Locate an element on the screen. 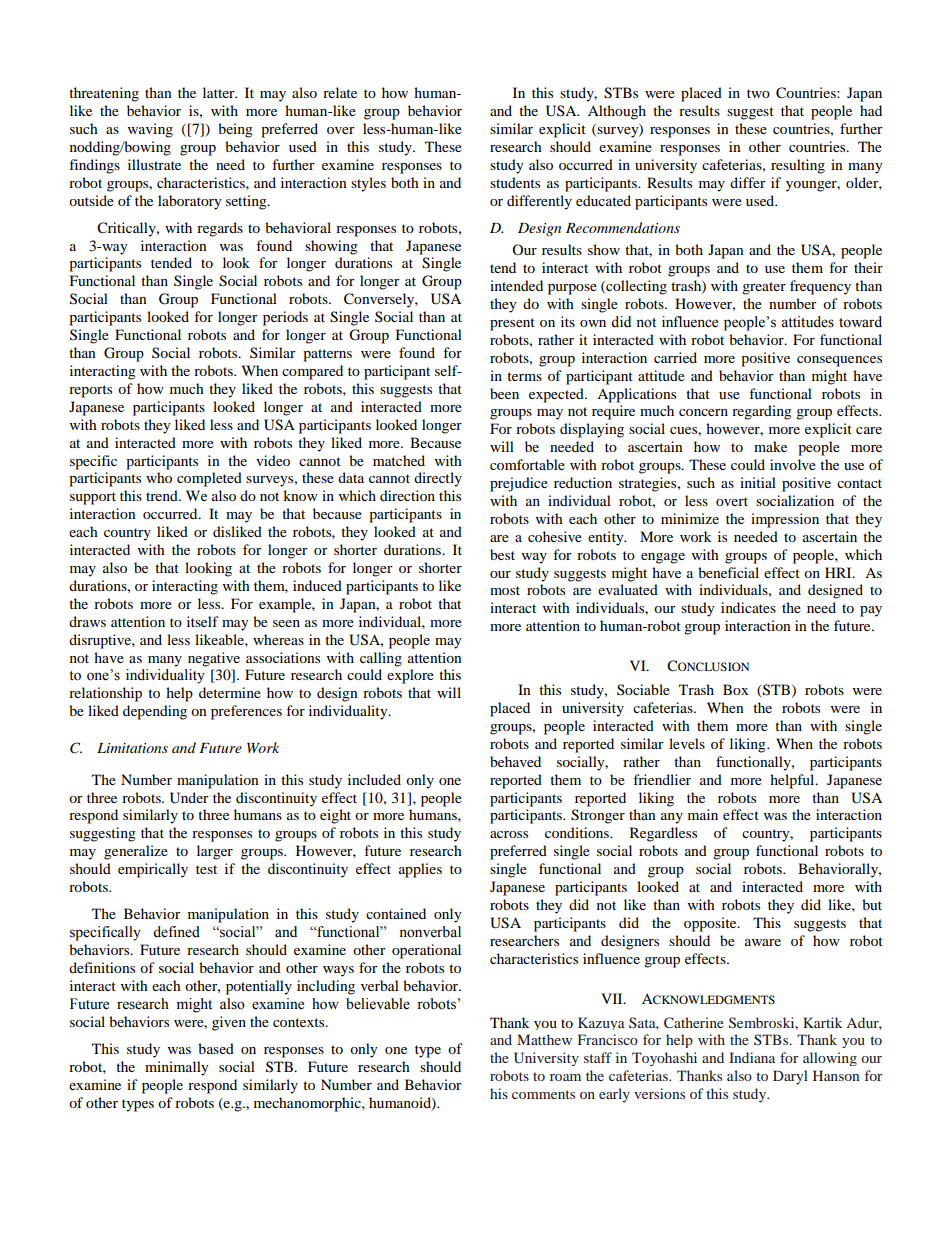 The width and height of the screenshot is (952, 1233). comfortable is located at coordinates (527, 464).
